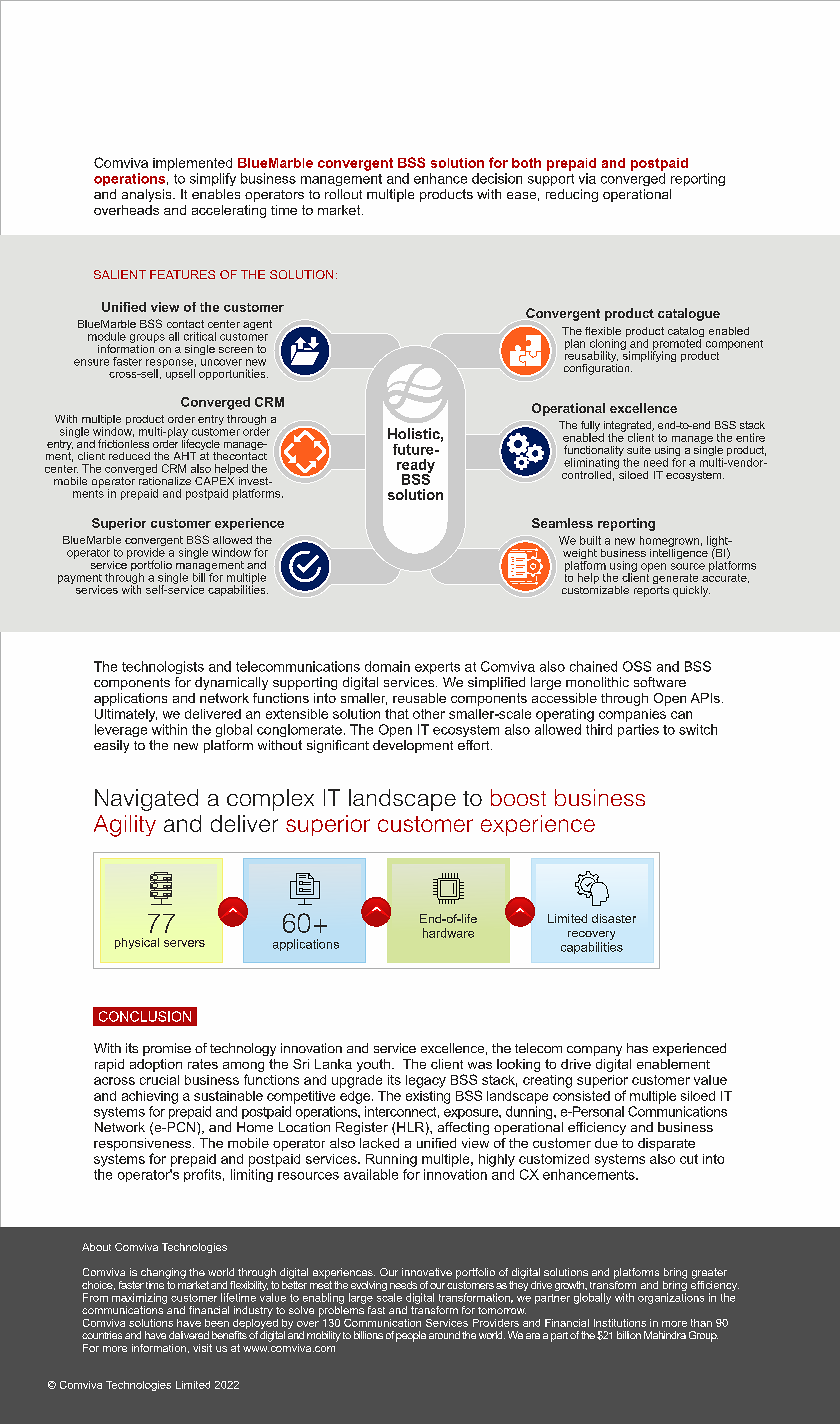 The height and width of the screenshot is (1424, 840). Describe the element at coordinates (185, 456) in the screenshot. I see `AHT` at that location.
